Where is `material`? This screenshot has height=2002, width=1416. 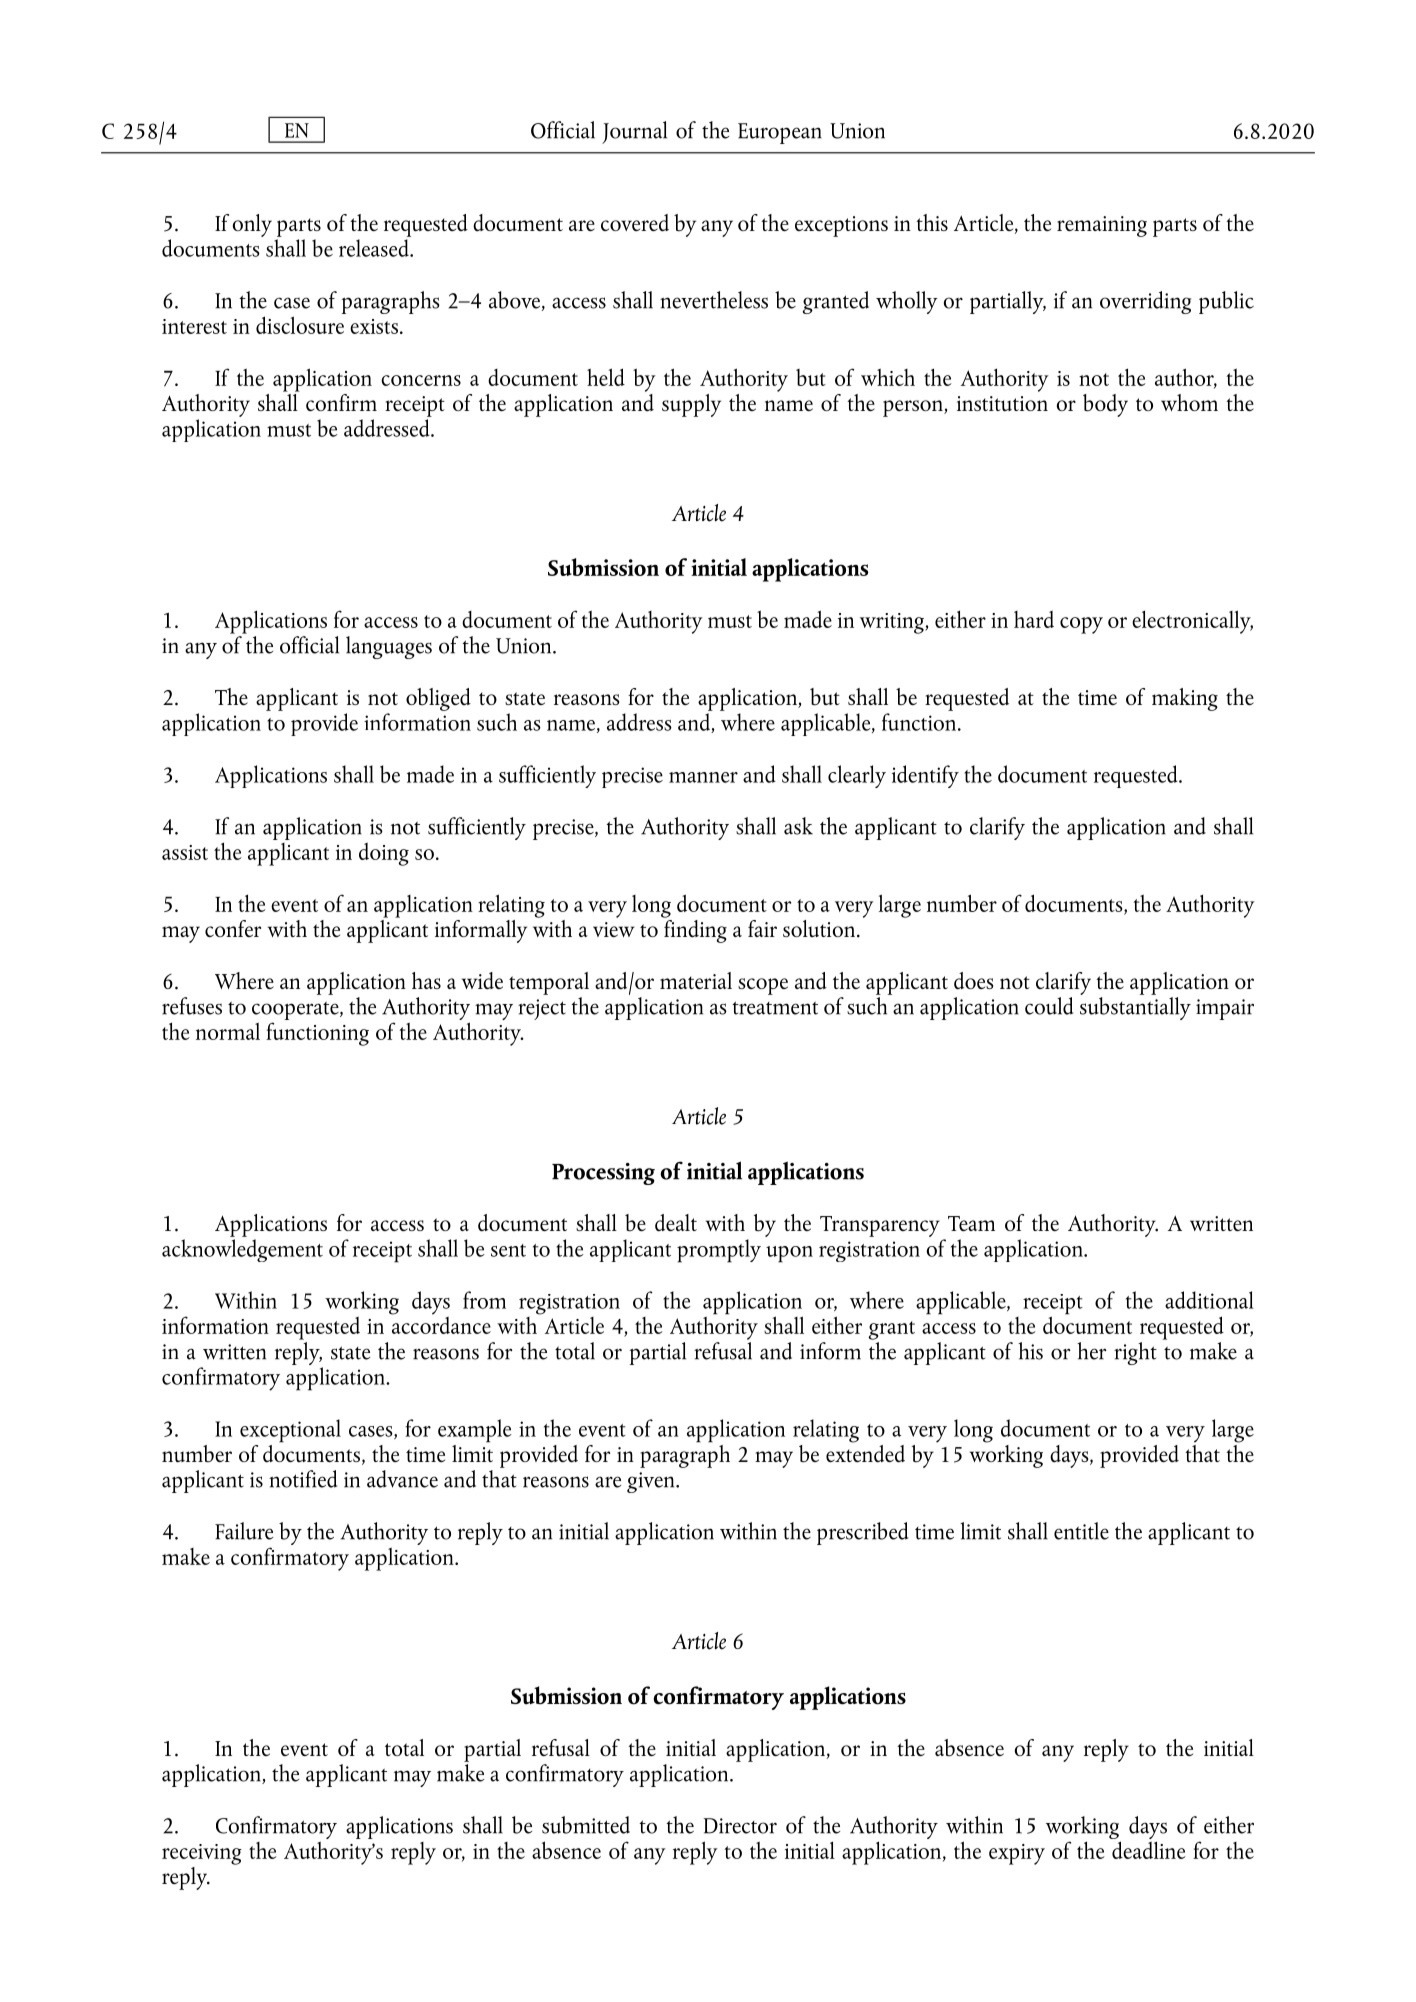
material is located at coordinates (696, 980).
